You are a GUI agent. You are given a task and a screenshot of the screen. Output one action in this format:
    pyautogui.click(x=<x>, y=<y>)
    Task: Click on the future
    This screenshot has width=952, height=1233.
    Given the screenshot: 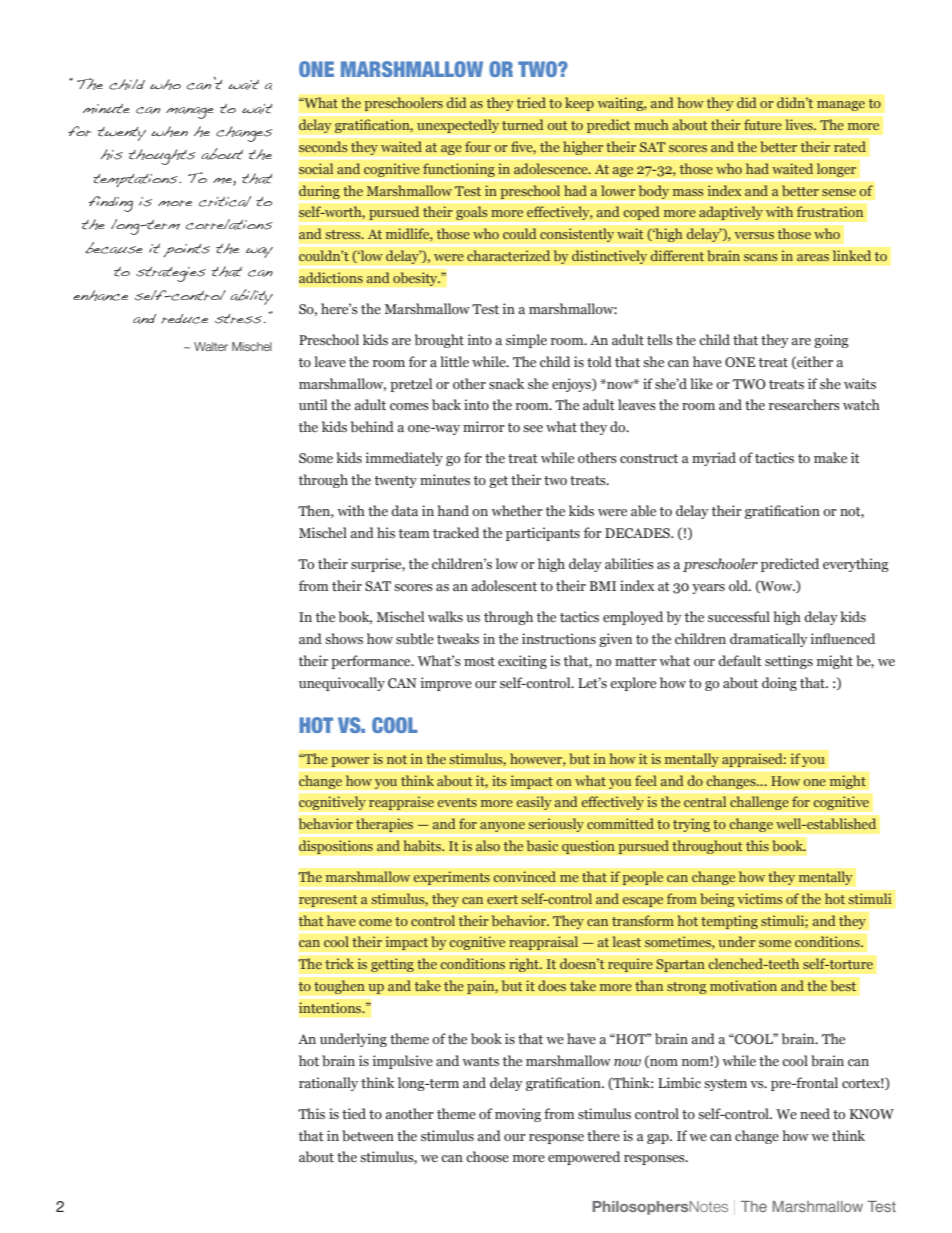 What is the action you would take?
    pyautogui.click(x=763, y=124)
